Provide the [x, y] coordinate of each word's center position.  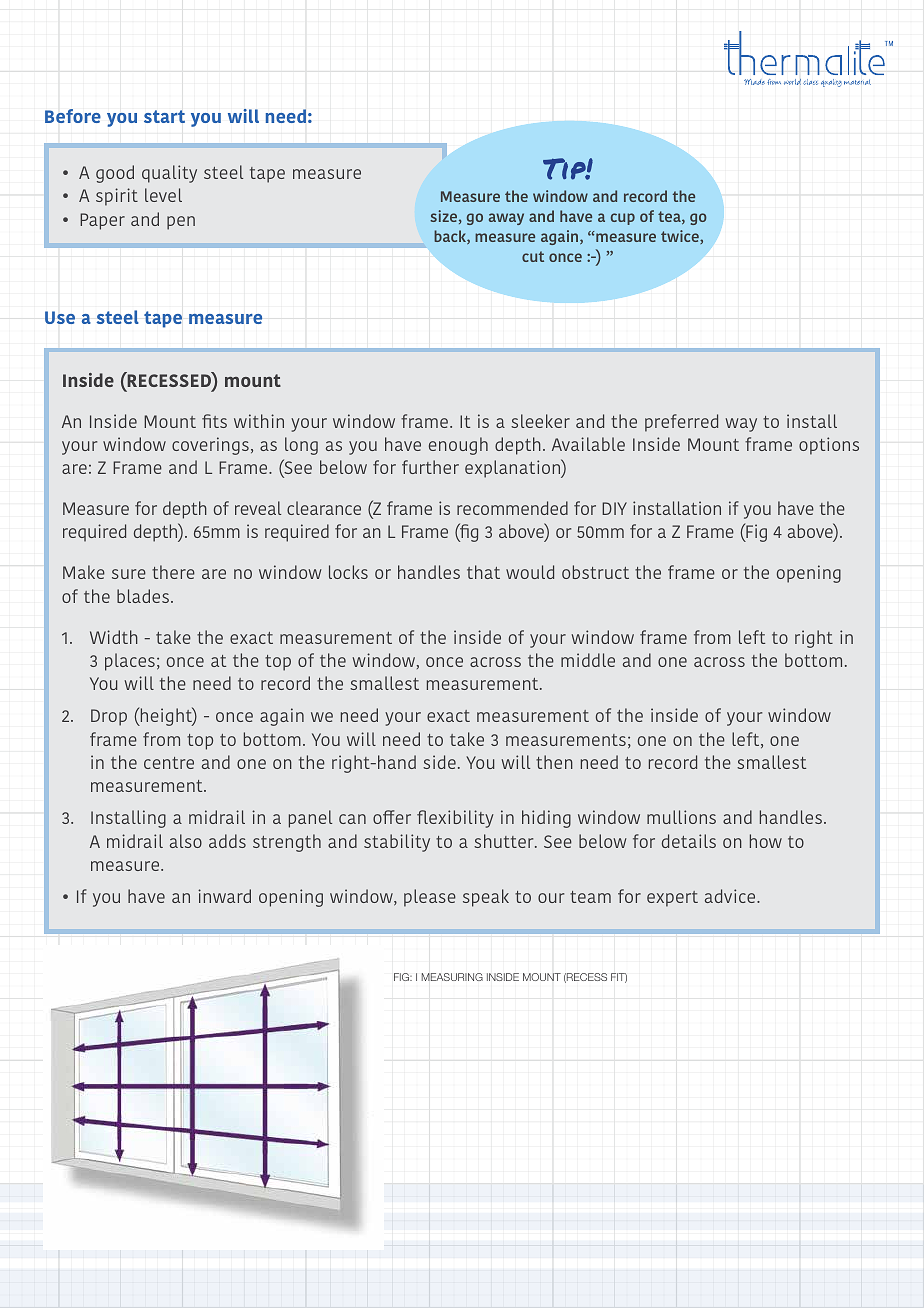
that [483, 572]
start [164, 116]
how [766, 841]
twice [681, 237]
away [506, 219]
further [430, 467]
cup [623, 219]
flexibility [455, 819]
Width [114, 637]
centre [169, 763]
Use [60, 317]
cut [533, 256]
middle [588, 660]
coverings [210, 446]
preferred [681, 423]
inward [224, 896]
